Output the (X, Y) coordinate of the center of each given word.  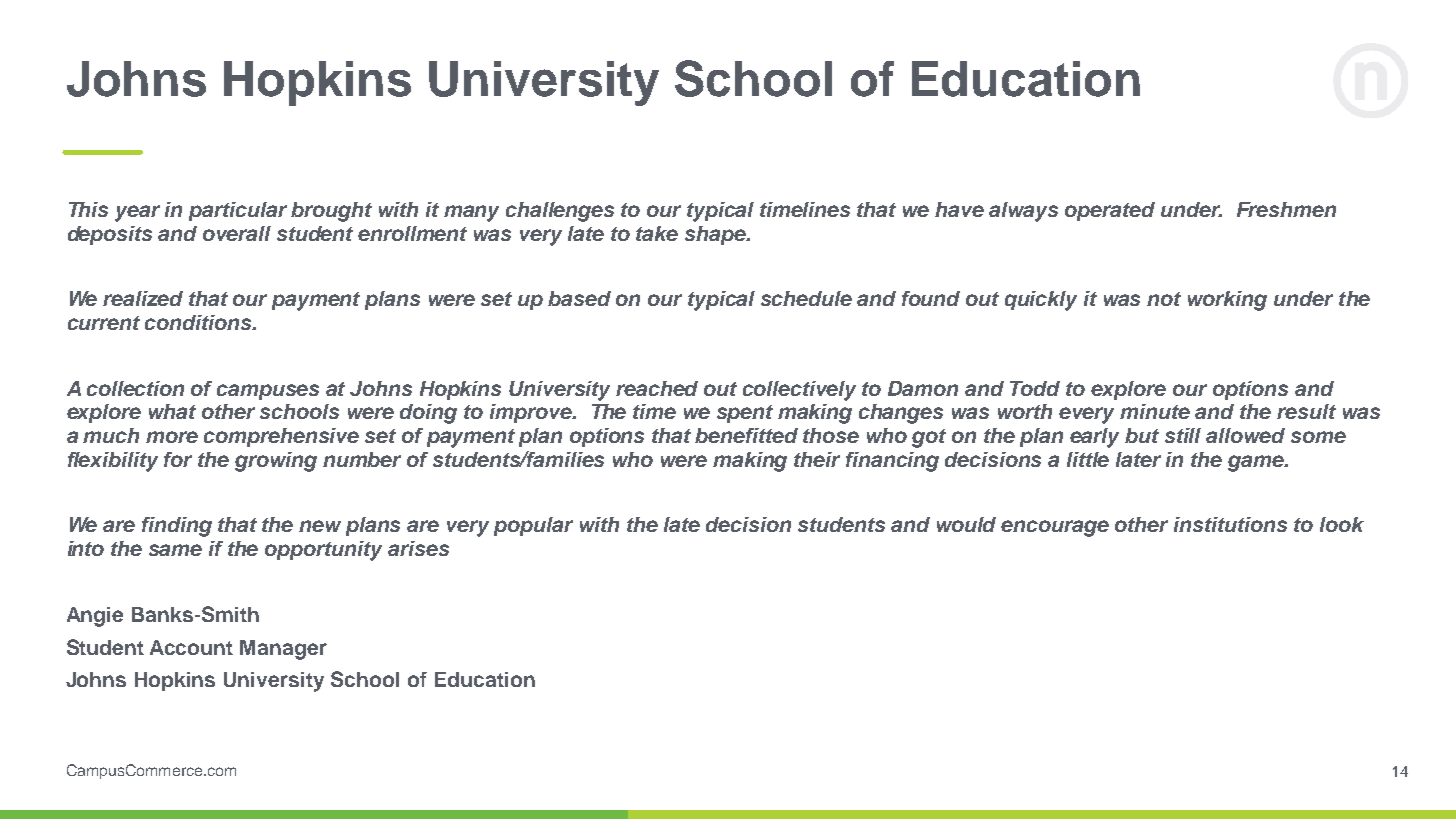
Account (191, 647)
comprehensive (281, 437)
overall (237, 233)
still (1183, 435)
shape (716, 235)
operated (1110, 211)
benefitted (746, 435)
